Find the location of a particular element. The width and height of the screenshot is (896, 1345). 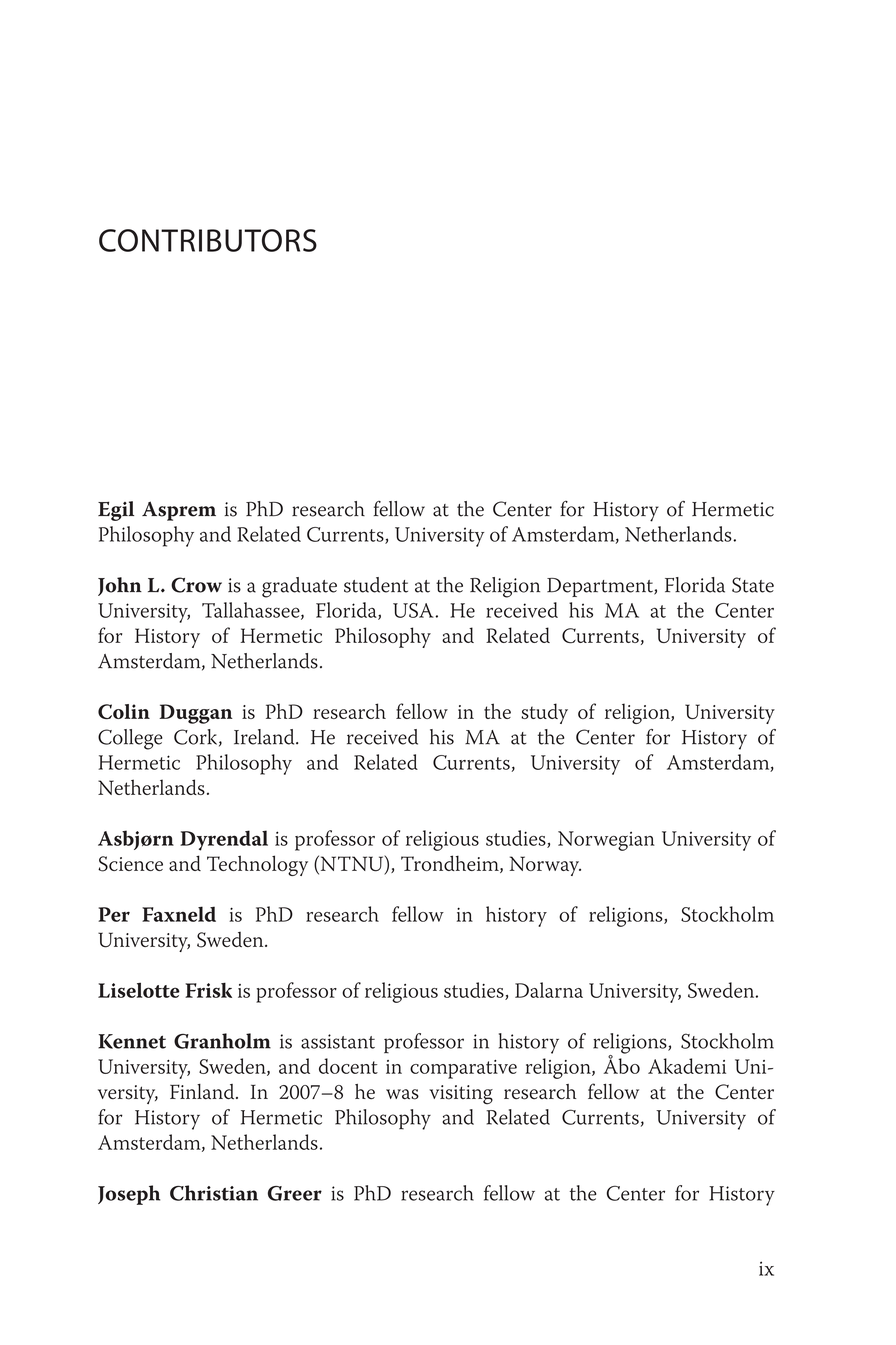

Christian is located at coordinates (214, 1193).
